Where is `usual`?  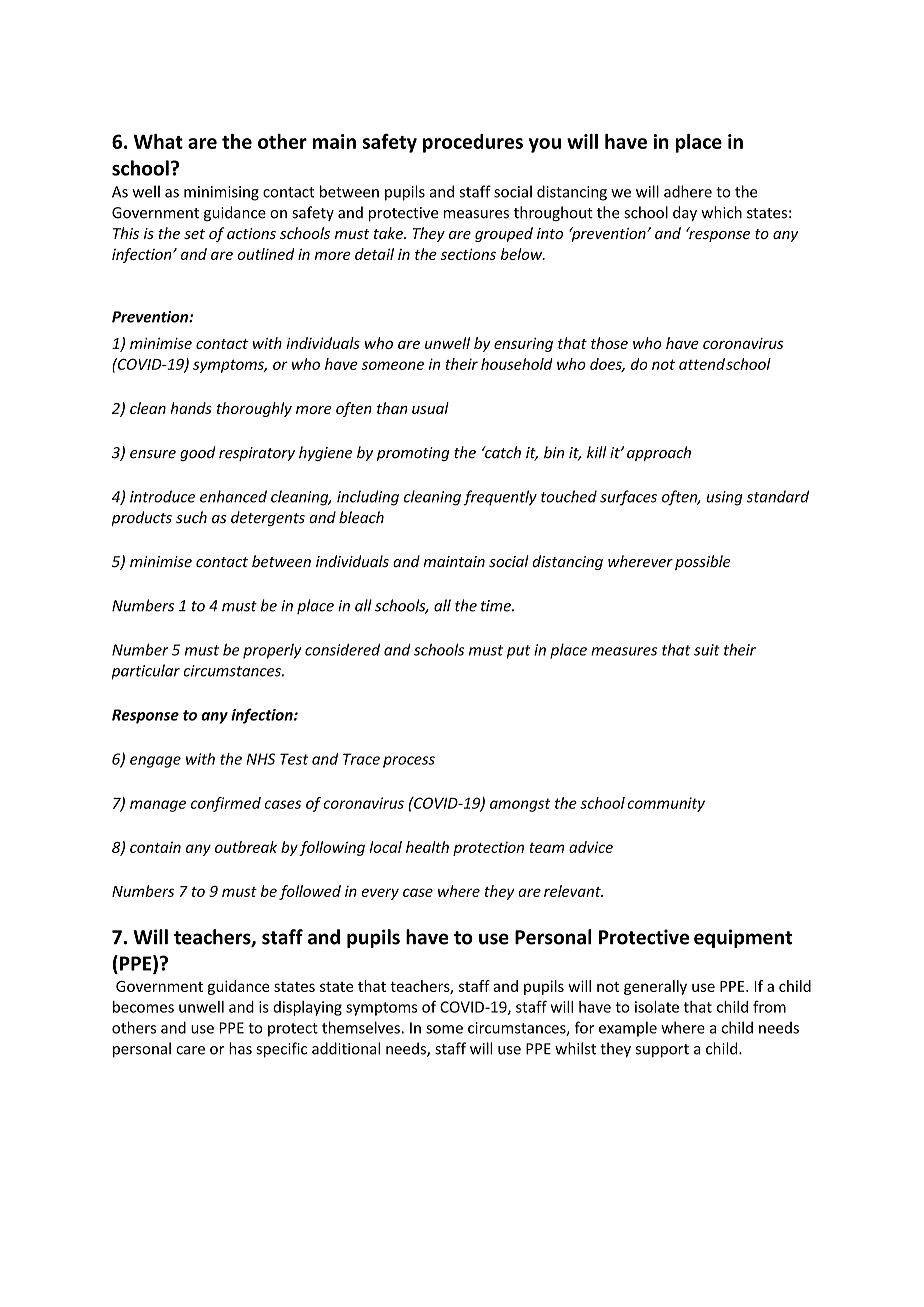
usual is located at coordinates (430, 408).
